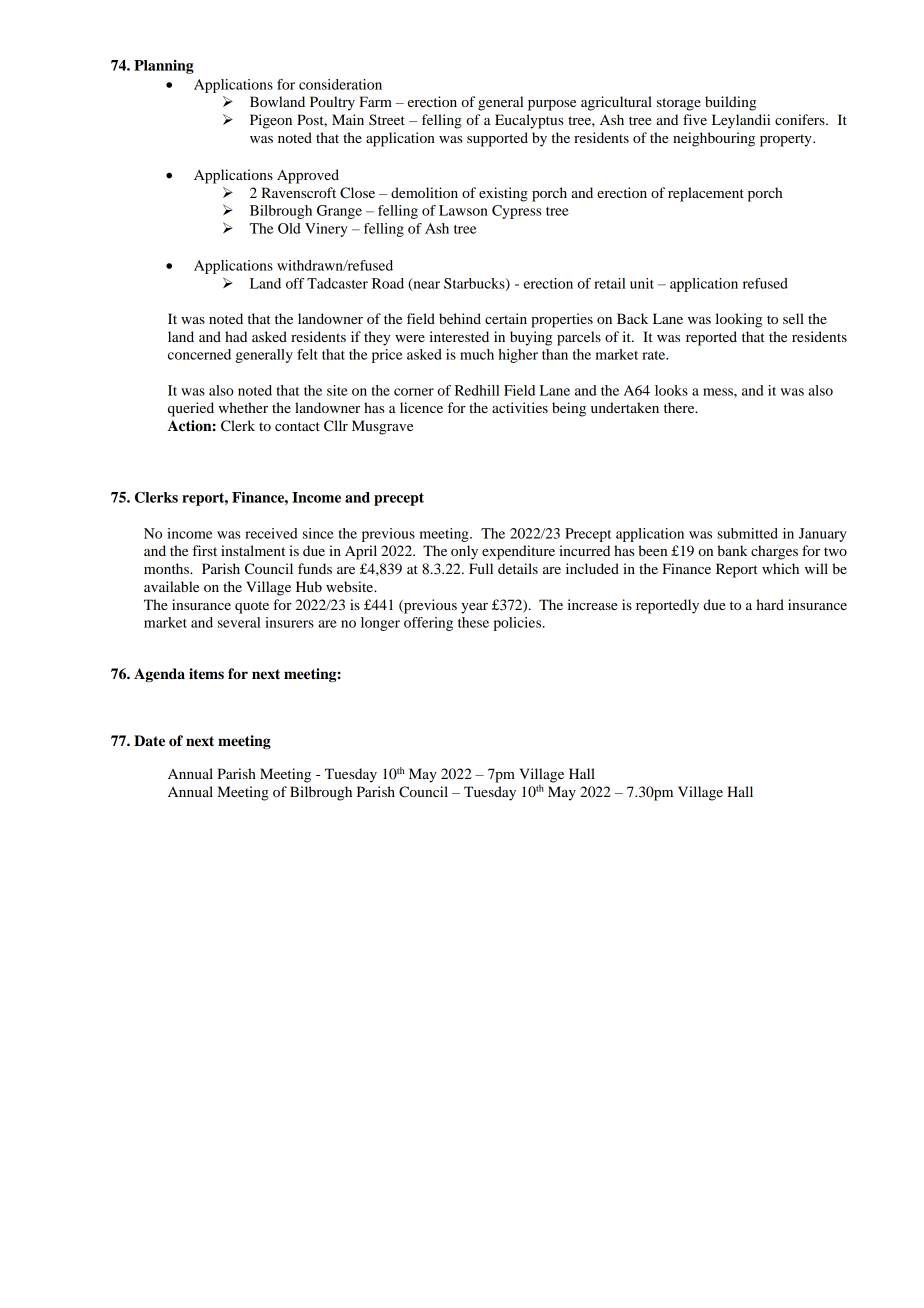 This screenshot has height=1308, width=924. Describe the element at coordinates (164, 67) in the screenshot. I see `Planning` at that location.
